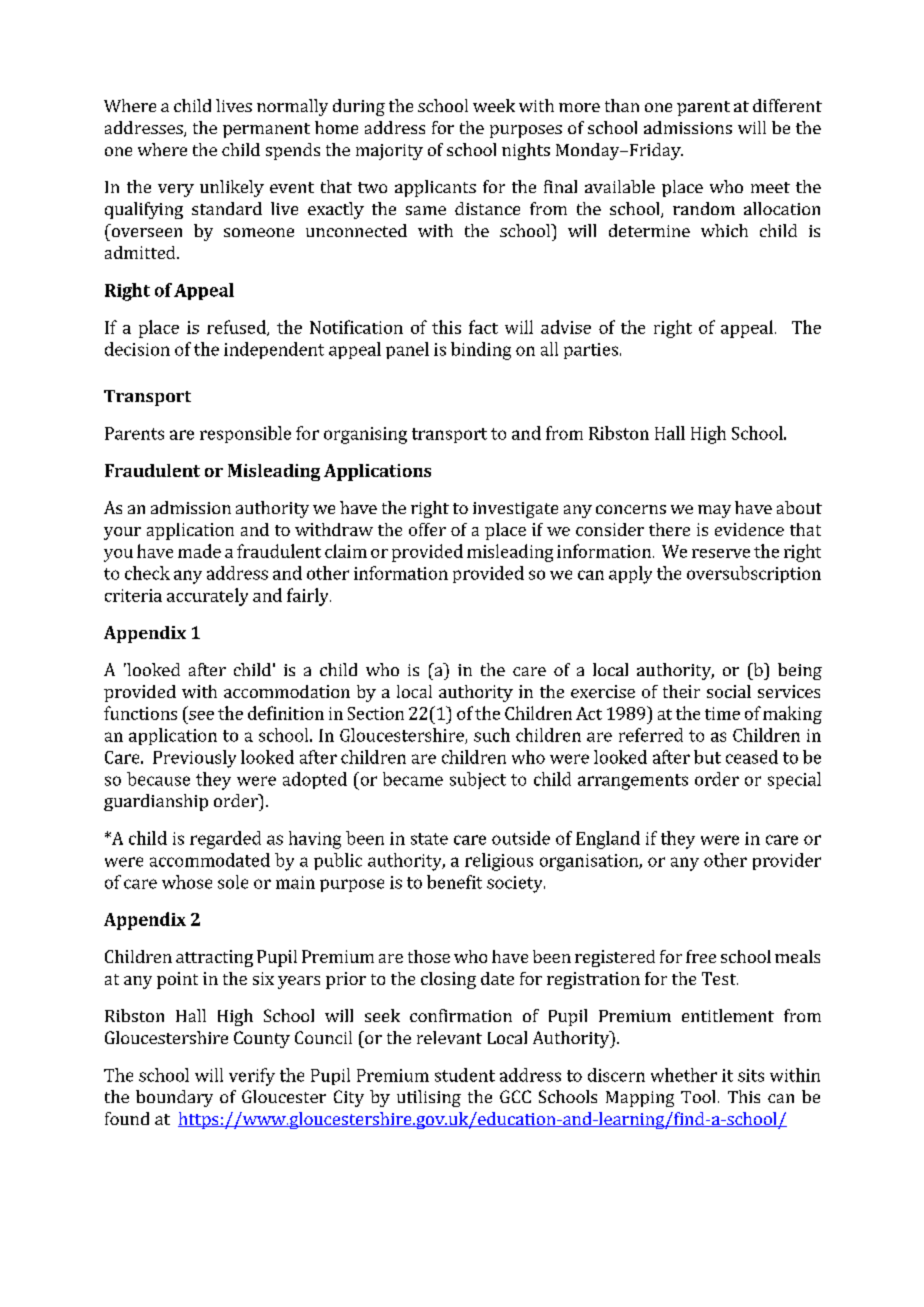 Image resolution: width=924 pixels, height=1307 pixels. Describe the element at coordinates (174, 1098) in the screenshot. I see `boundary` at that location.
